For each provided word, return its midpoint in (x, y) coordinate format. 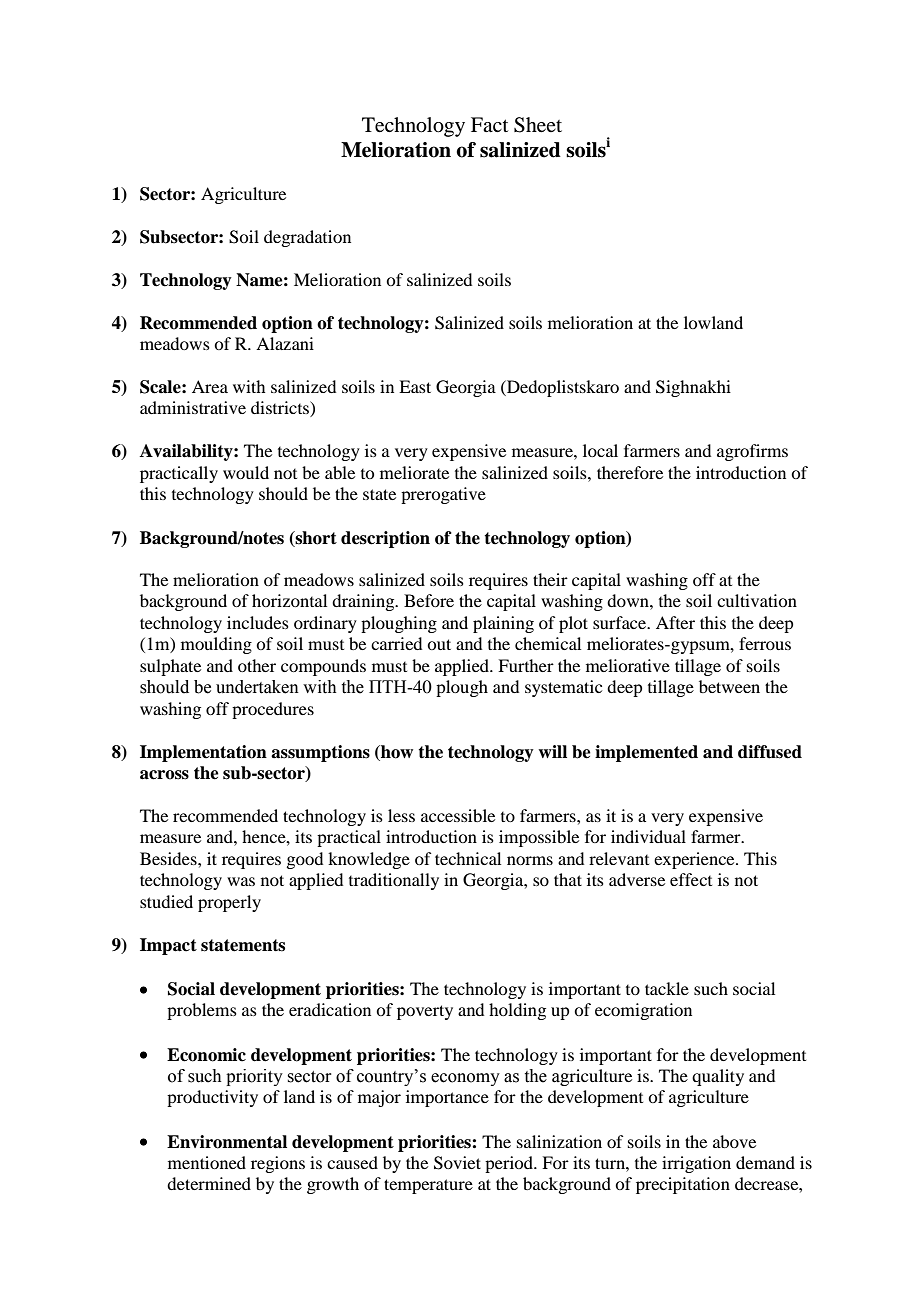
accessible (458, 815)
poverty (425, 1012)
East (415, 386)
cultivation (757, 600)
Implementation (203, 753)
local (600, 450)
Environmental (227, 1142)
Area (210, 386)
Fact (489, 124)
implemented (646, 753)
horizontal (289, 600)
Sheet (538, 125)
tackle (667, 988)
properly (229, 903)
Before (429, 600)
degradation (307, 238)
